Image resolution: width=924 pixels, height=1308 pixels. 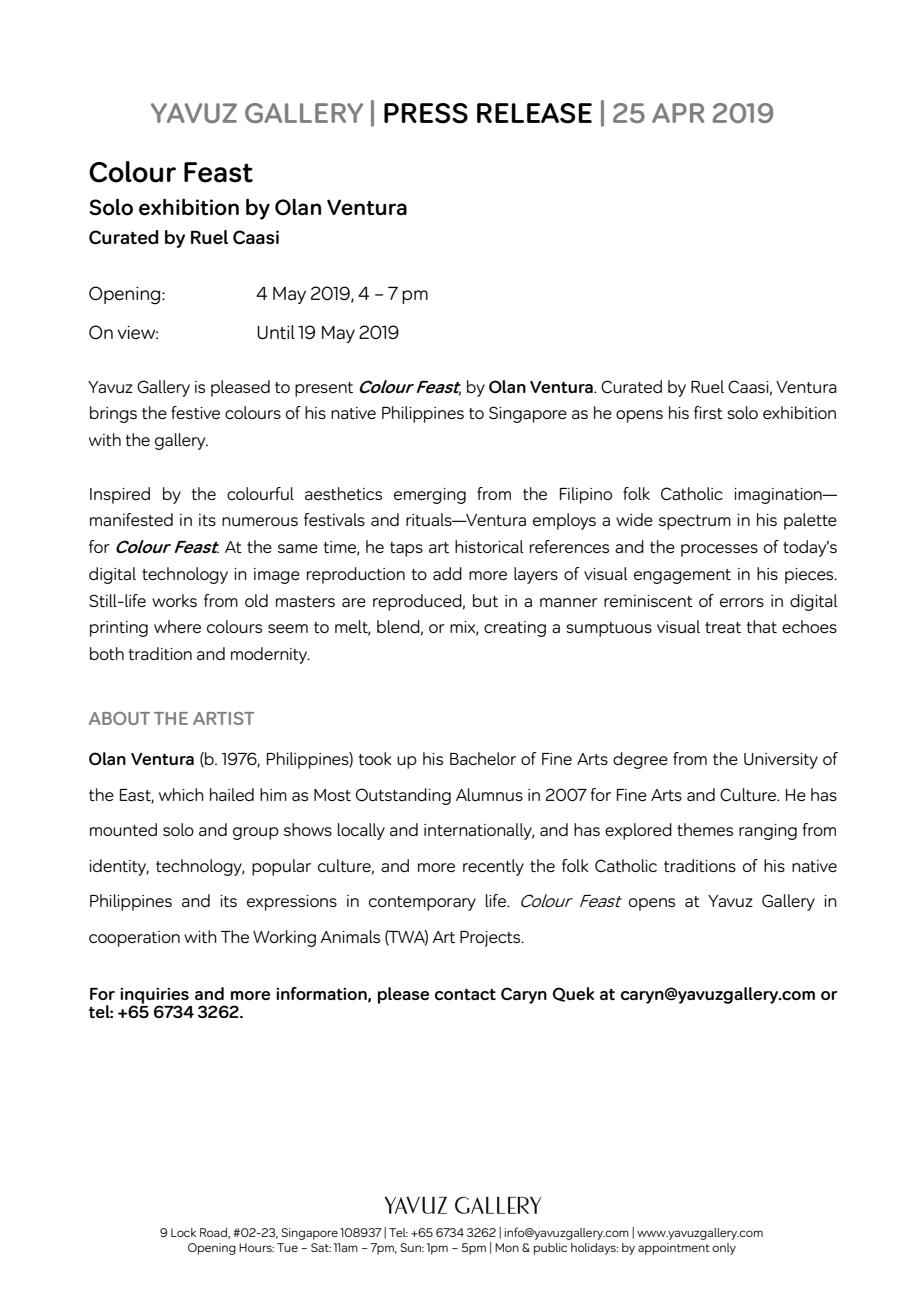 What do you see at coordinates (534, 113) in the page?
I see `RELEASE` at bounding box center [534, 113].
